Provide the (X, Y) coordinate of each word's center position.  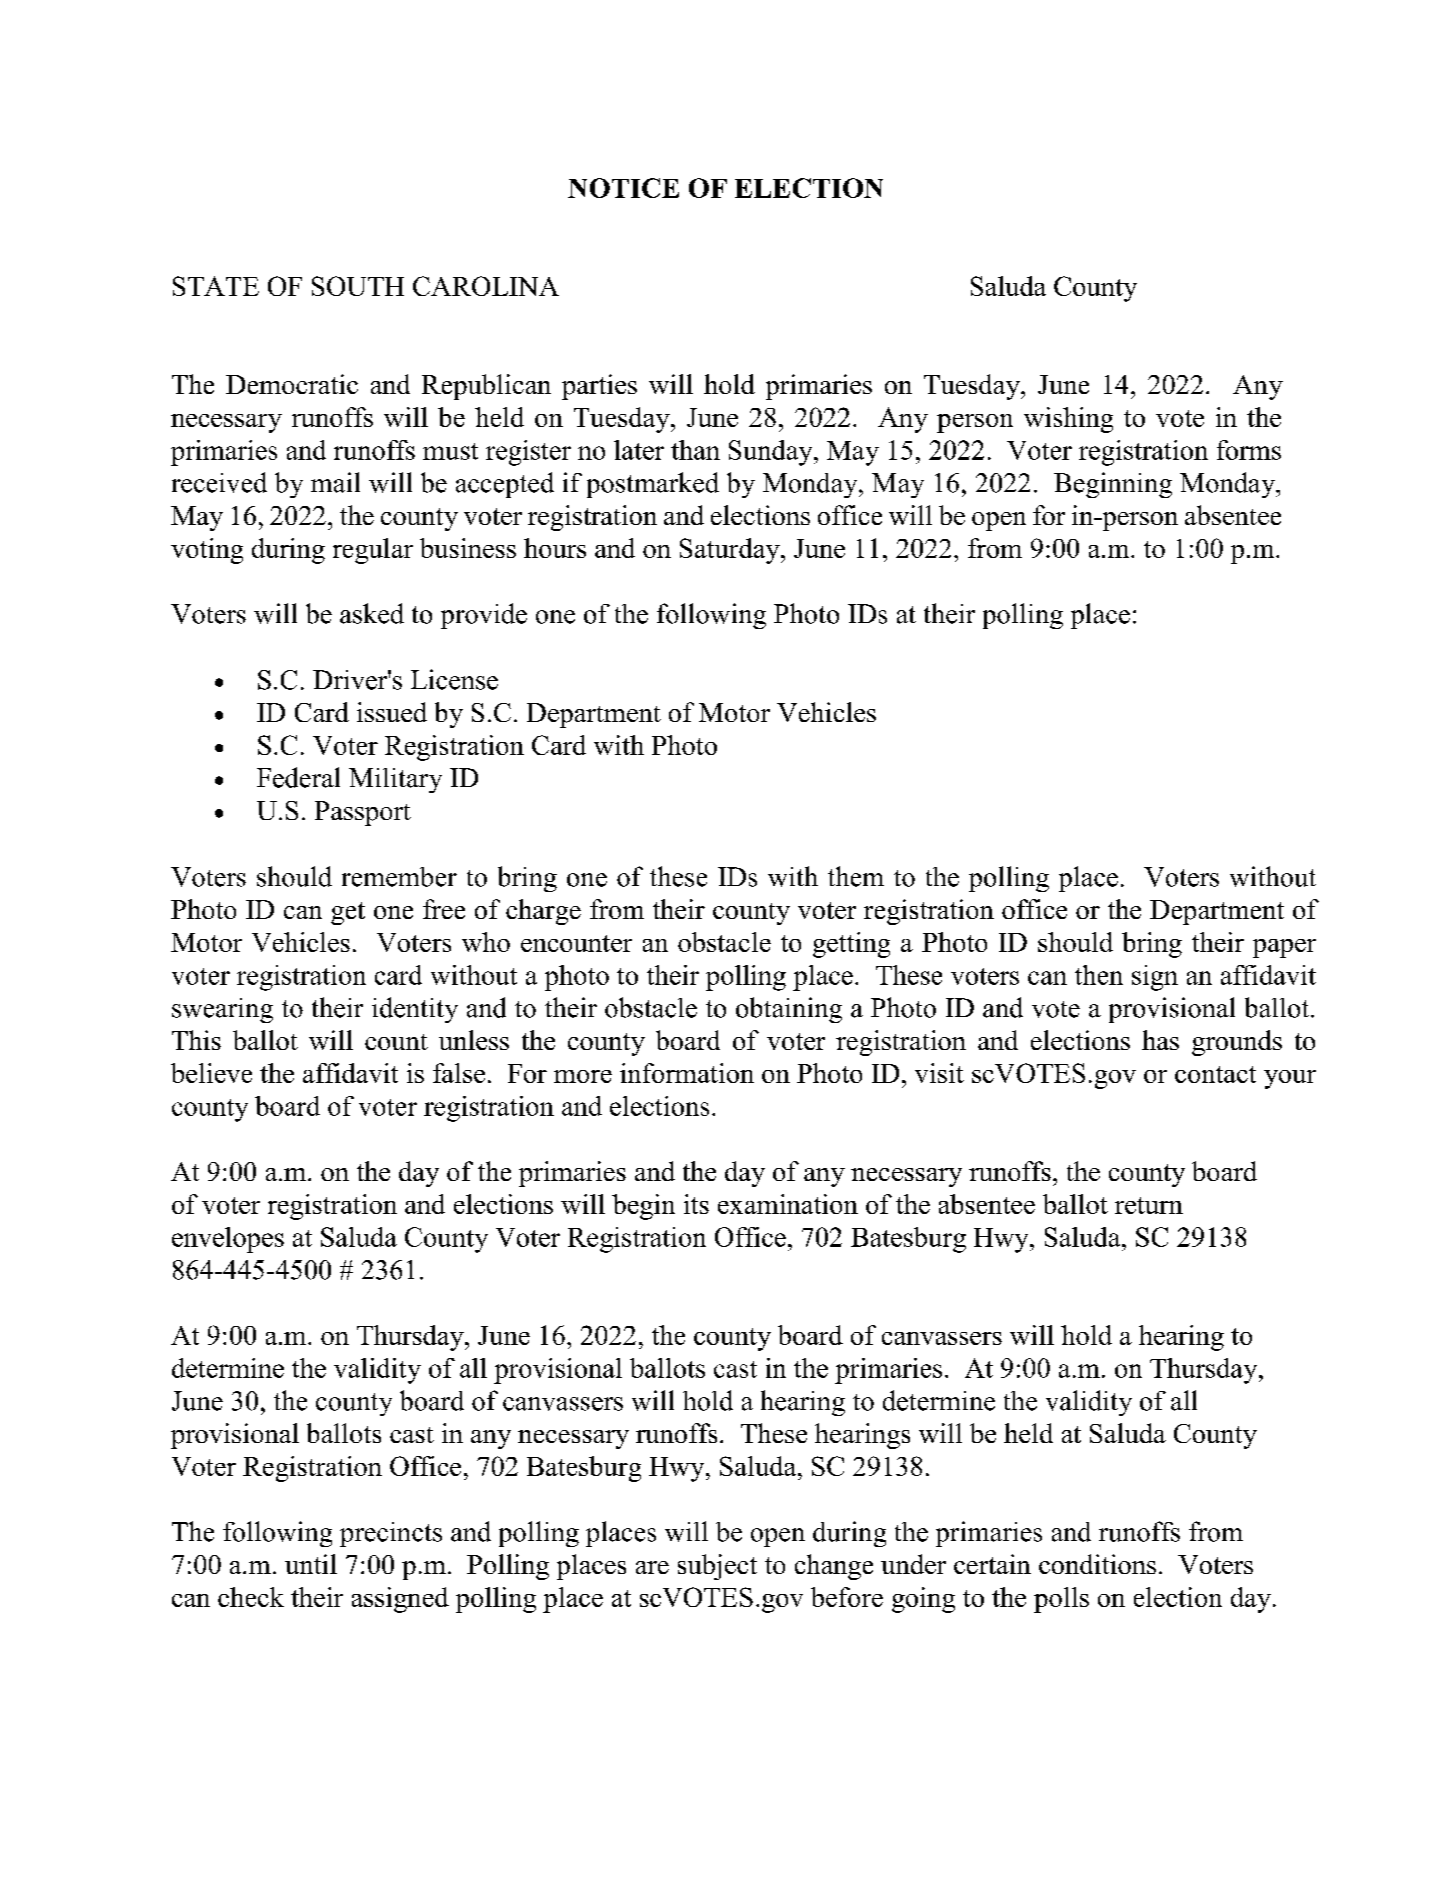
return (1149, 1205)
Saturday (731, 551)
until (311, 1564)
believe (211, 1073)
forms (1249, 450)
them (856, 876)
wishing (1068, 420)
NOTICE (623, 188)
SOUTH (358, 286)
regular (373, 551)
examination (788, 1204)
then (1099, 975)
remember (399, 877)
